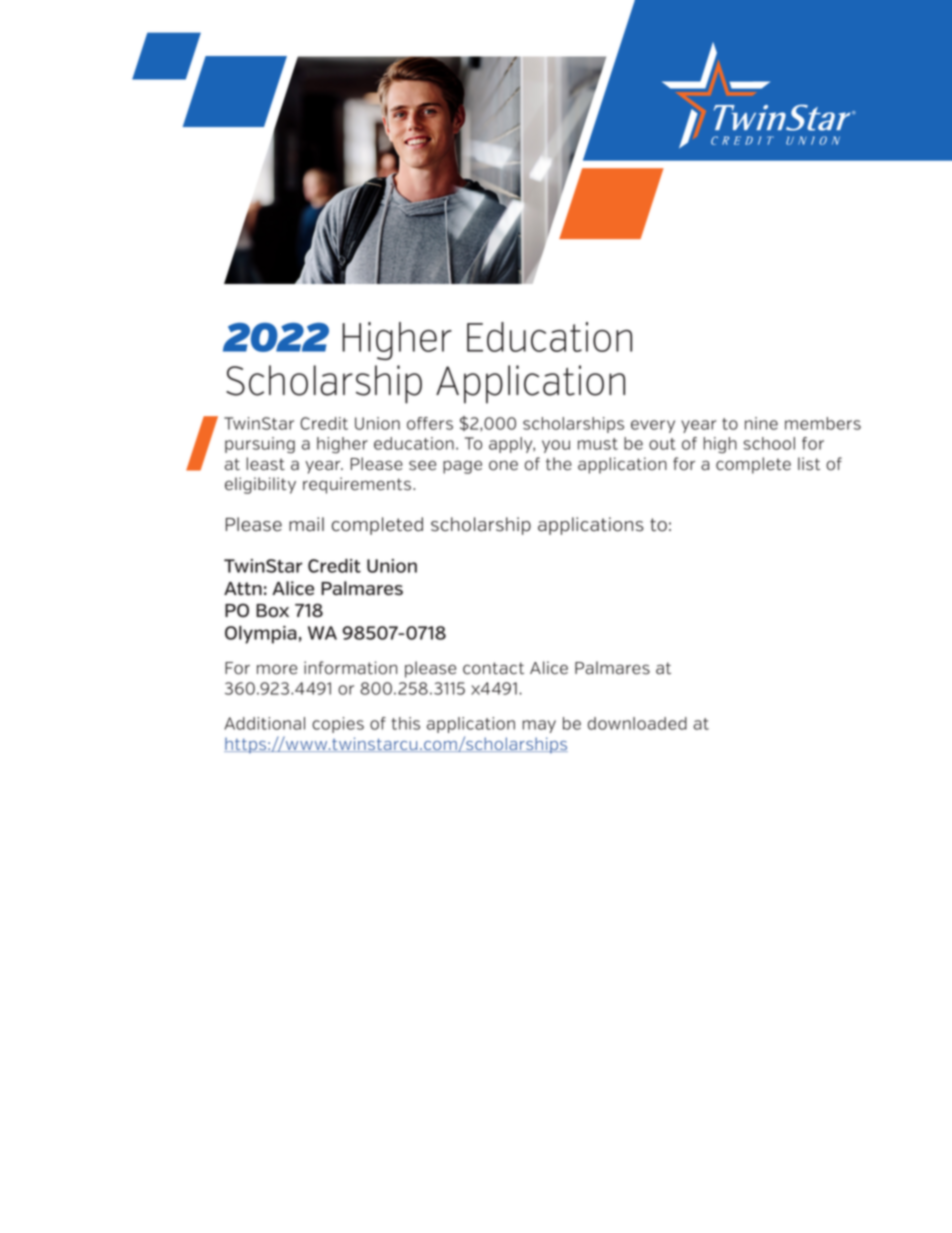  Describe the element at coordinates (539, 726) in the screenshot. I see `may` at that location.
